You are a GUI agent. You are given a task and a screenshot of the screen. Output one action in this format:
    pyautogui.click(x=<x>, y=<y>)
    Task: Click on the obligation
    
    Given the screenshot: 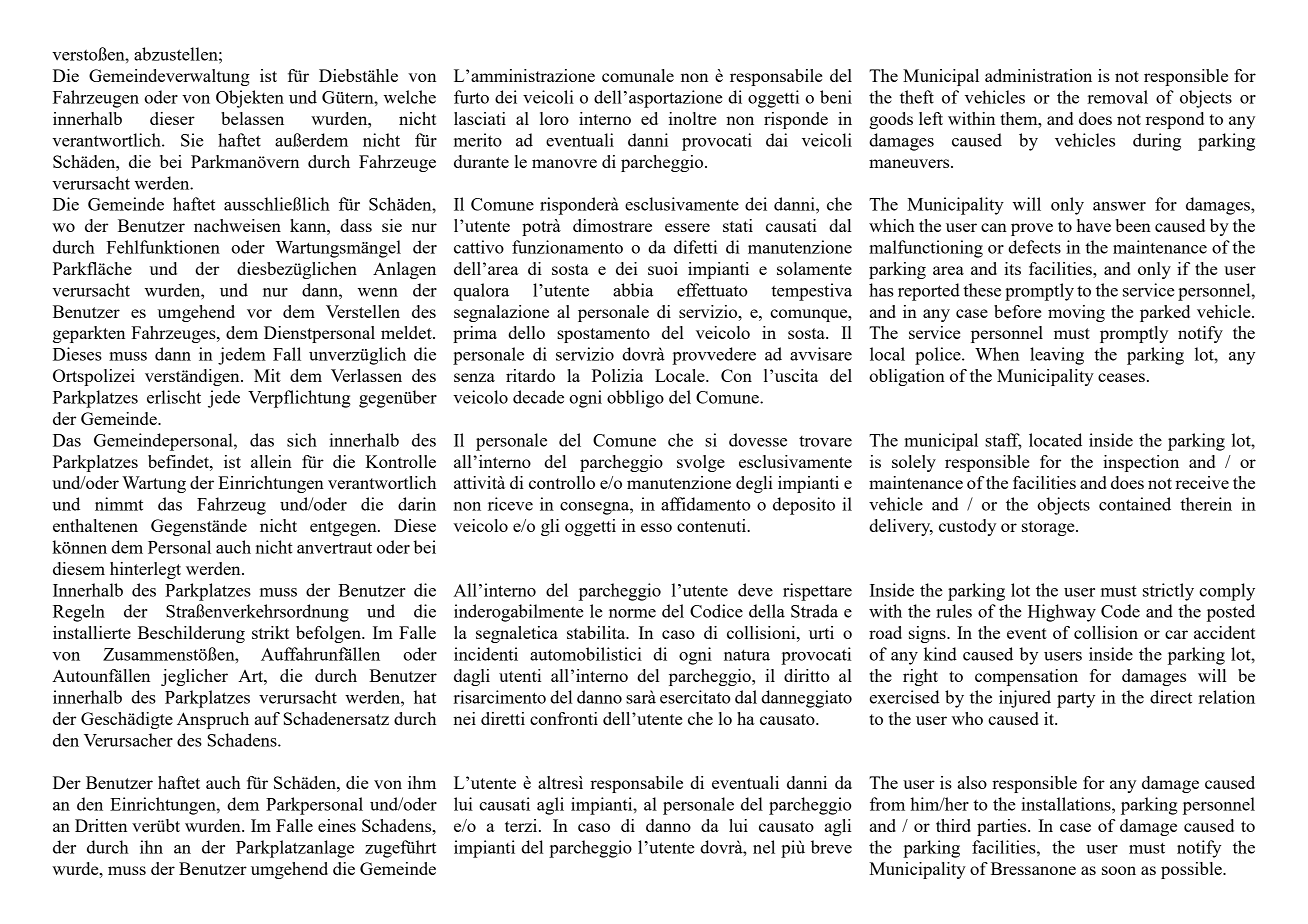 What is the action you would take?
    pyautogui.click(x=907, y=377)
